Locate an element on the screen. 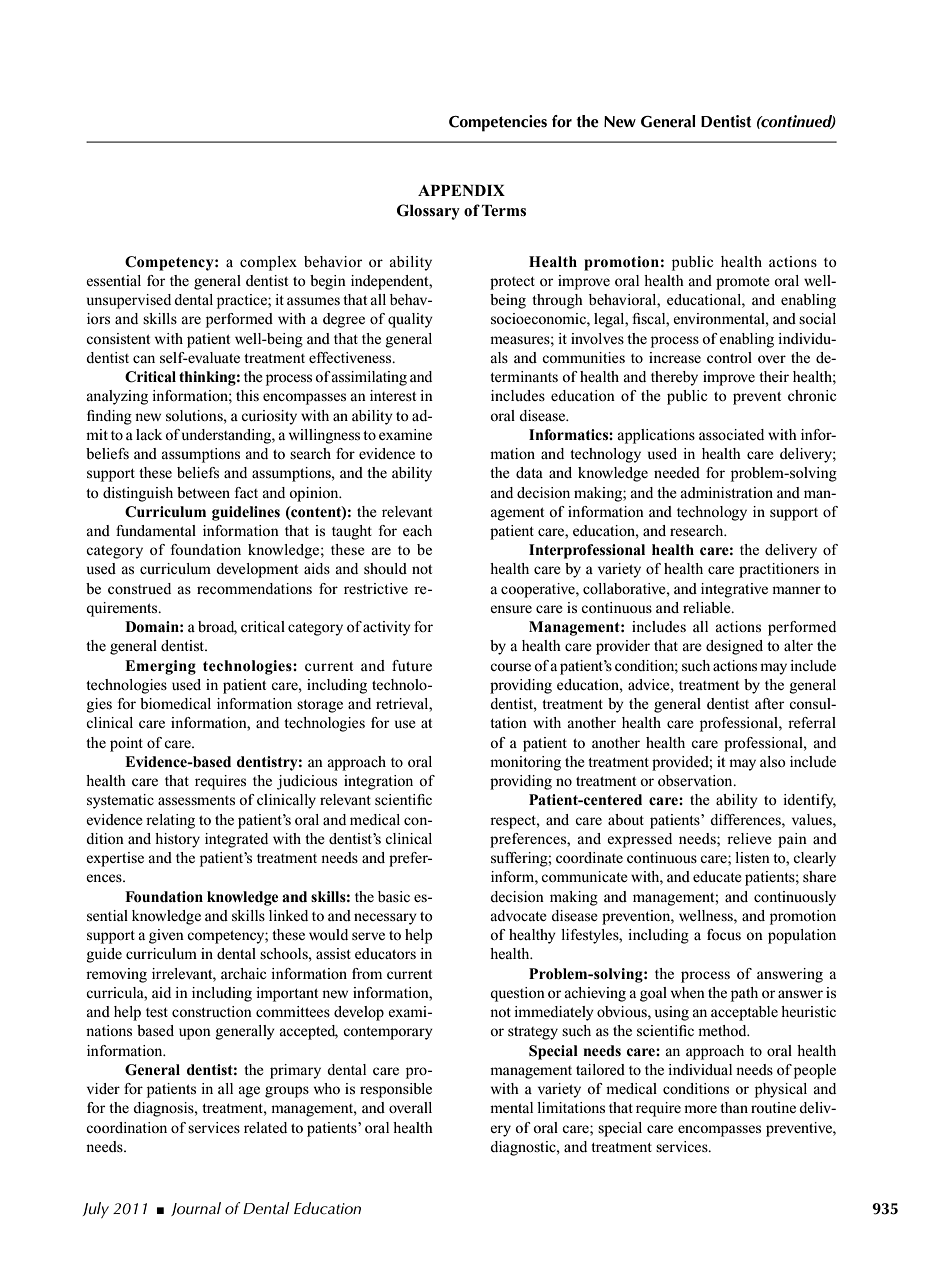 Image resolution: width=952 pixels, height=1270 pixels. APPENDIX is located at coordinates (461, 190).
